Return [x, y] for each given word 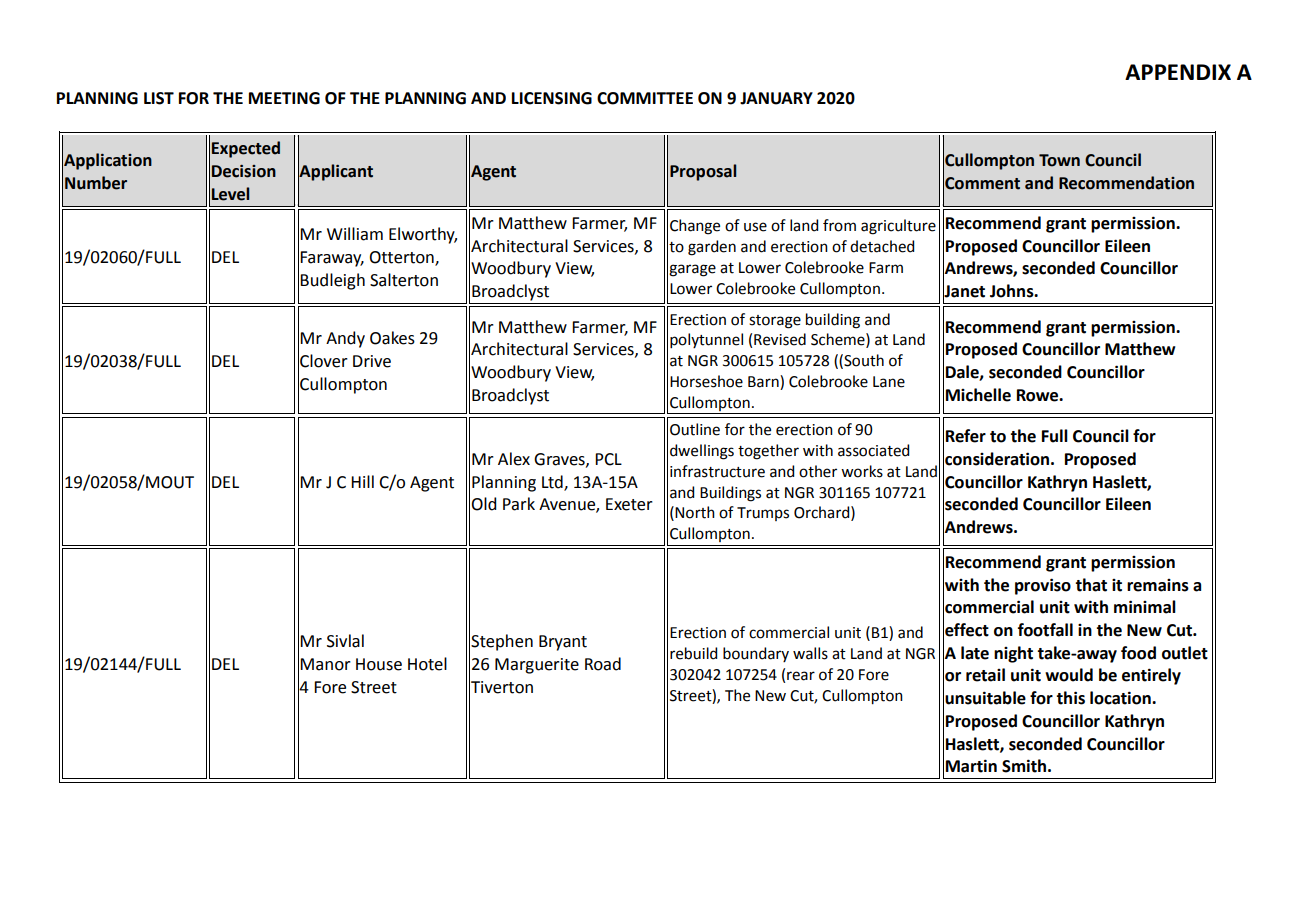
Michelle [978, 395]
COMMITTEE [645, 98]
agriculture [898, 227]
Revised [780, 339]
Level [230, 194]
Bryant [563, 643]
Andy [345, 339]
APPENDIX [1178, 72]
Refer [966, 436]
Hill [362, 481]
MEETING [284, 98]
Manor [325, 664]
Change [695, 227]
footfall [1045, 630]
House [379, 664]
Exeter [629, 504]
